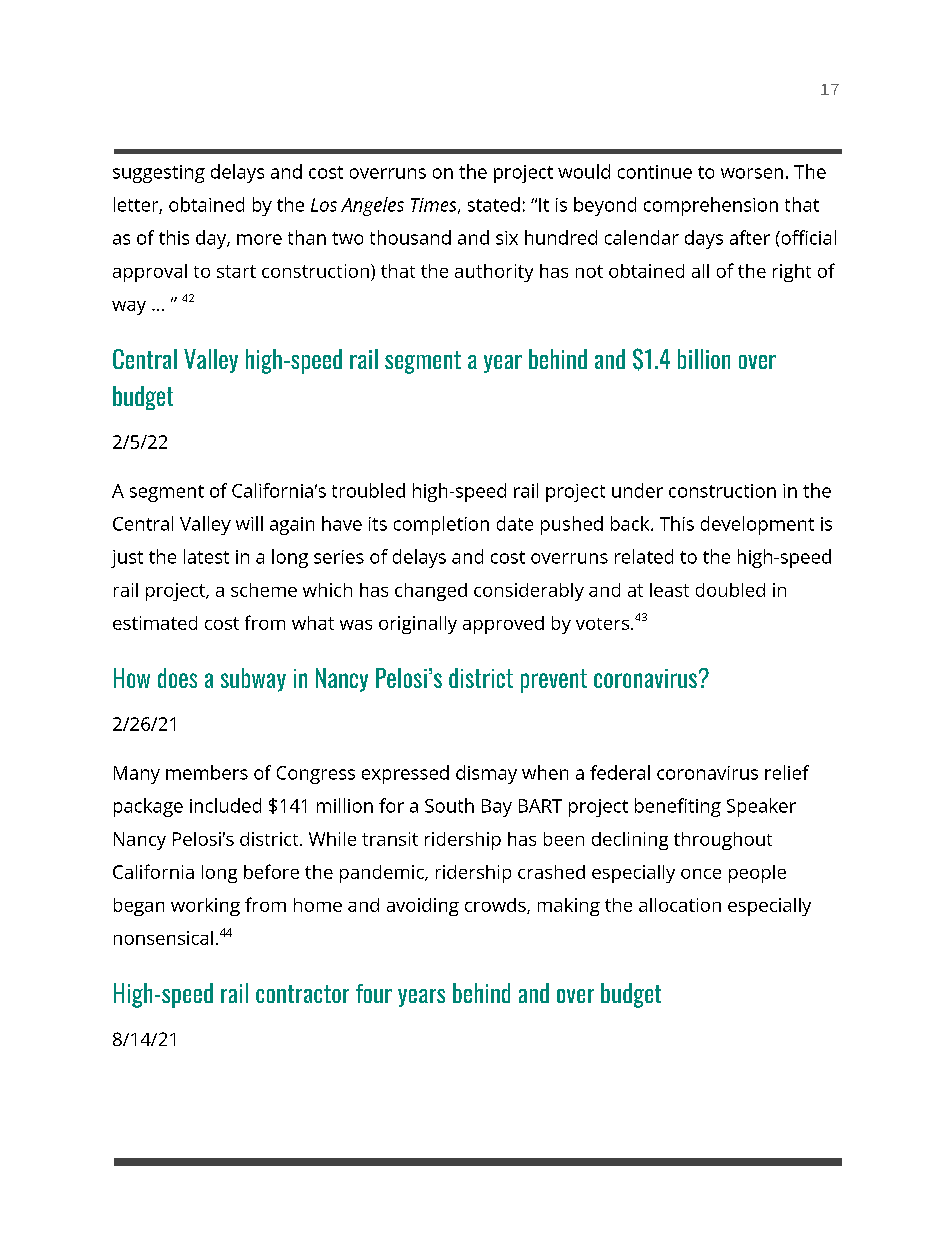 The width and height of the page is (952, 1233). I want to click on does, so click(177, 678).
